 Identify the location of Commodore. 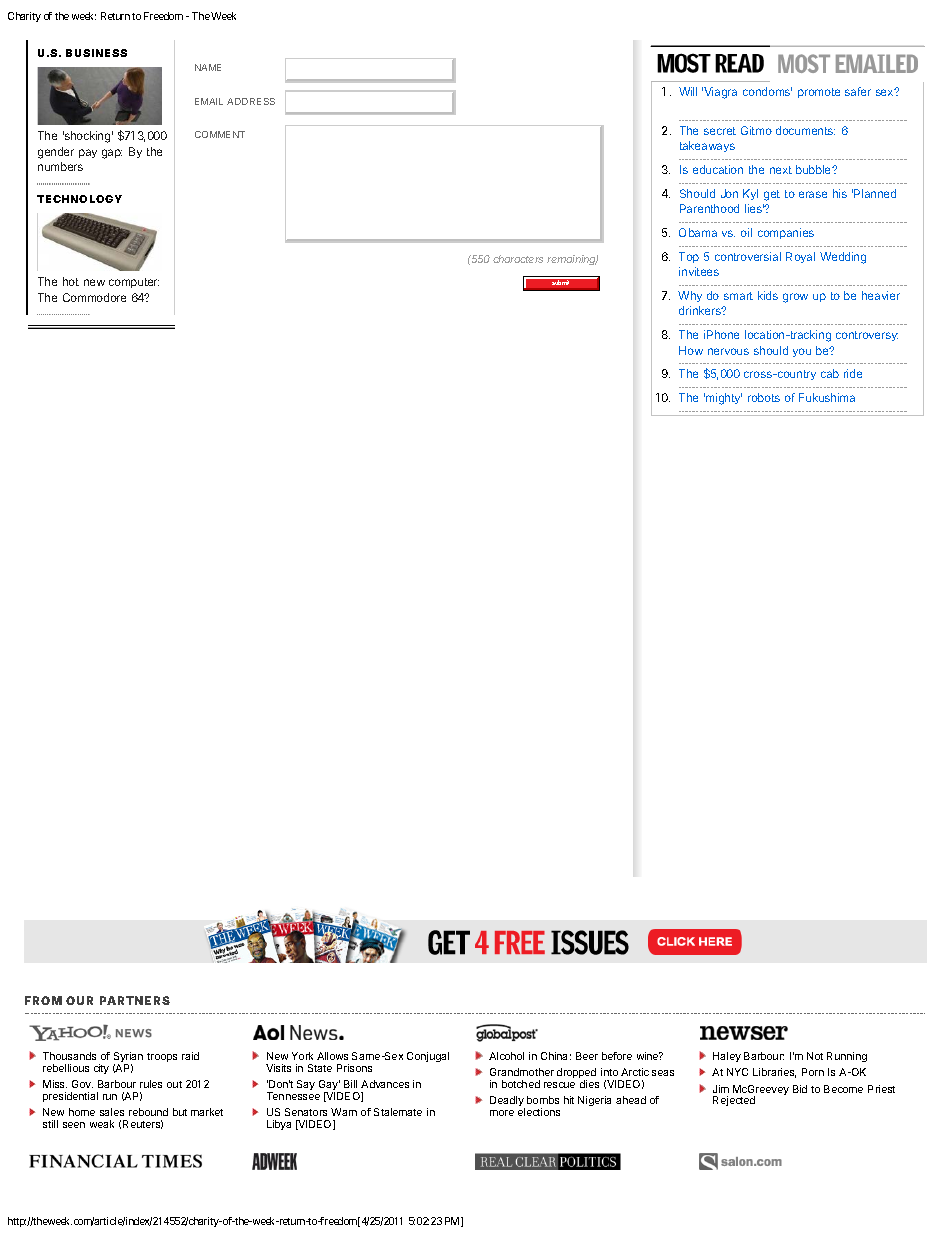
(94, 297).
